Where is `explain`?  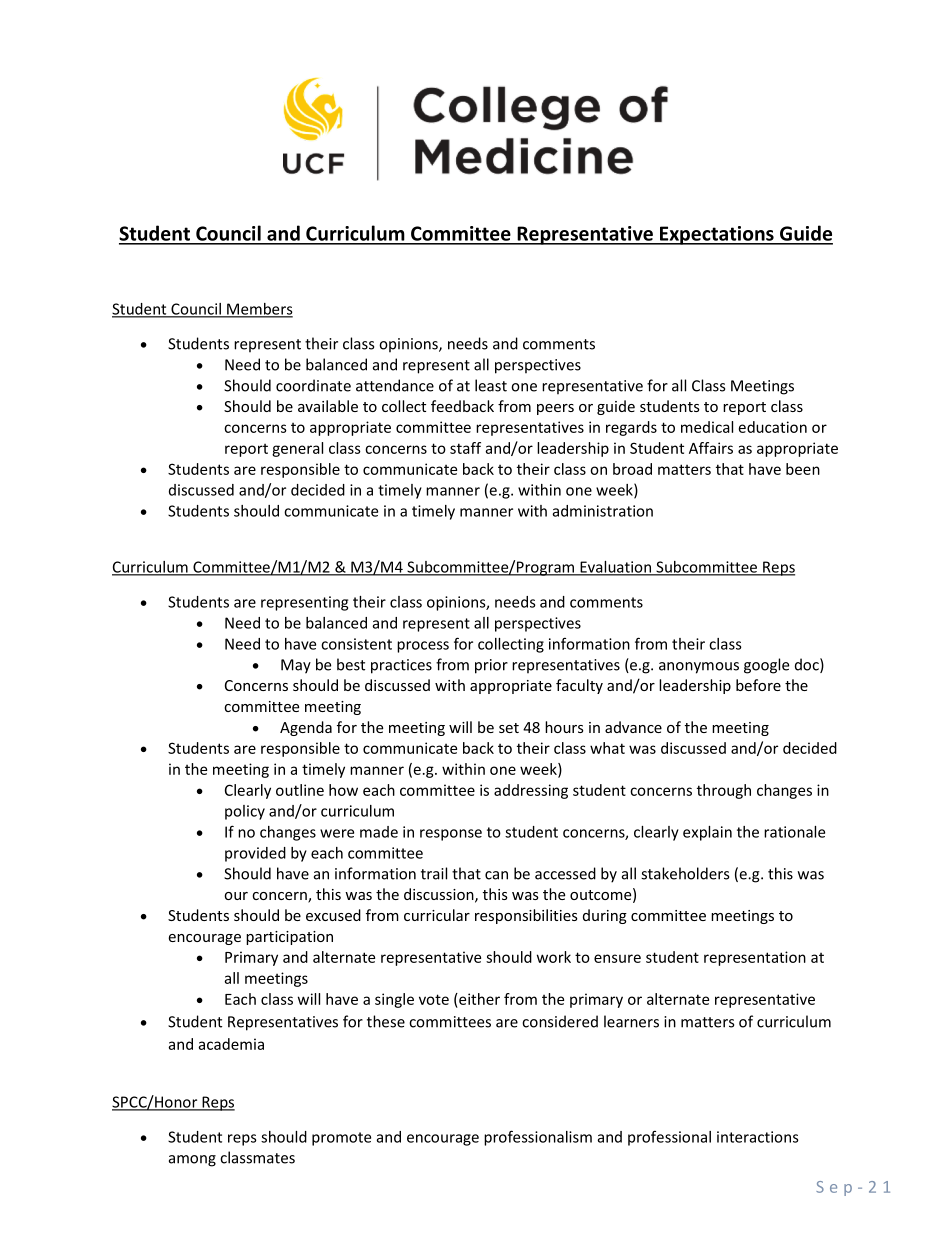
explain is located at coordinates (707, 833).
